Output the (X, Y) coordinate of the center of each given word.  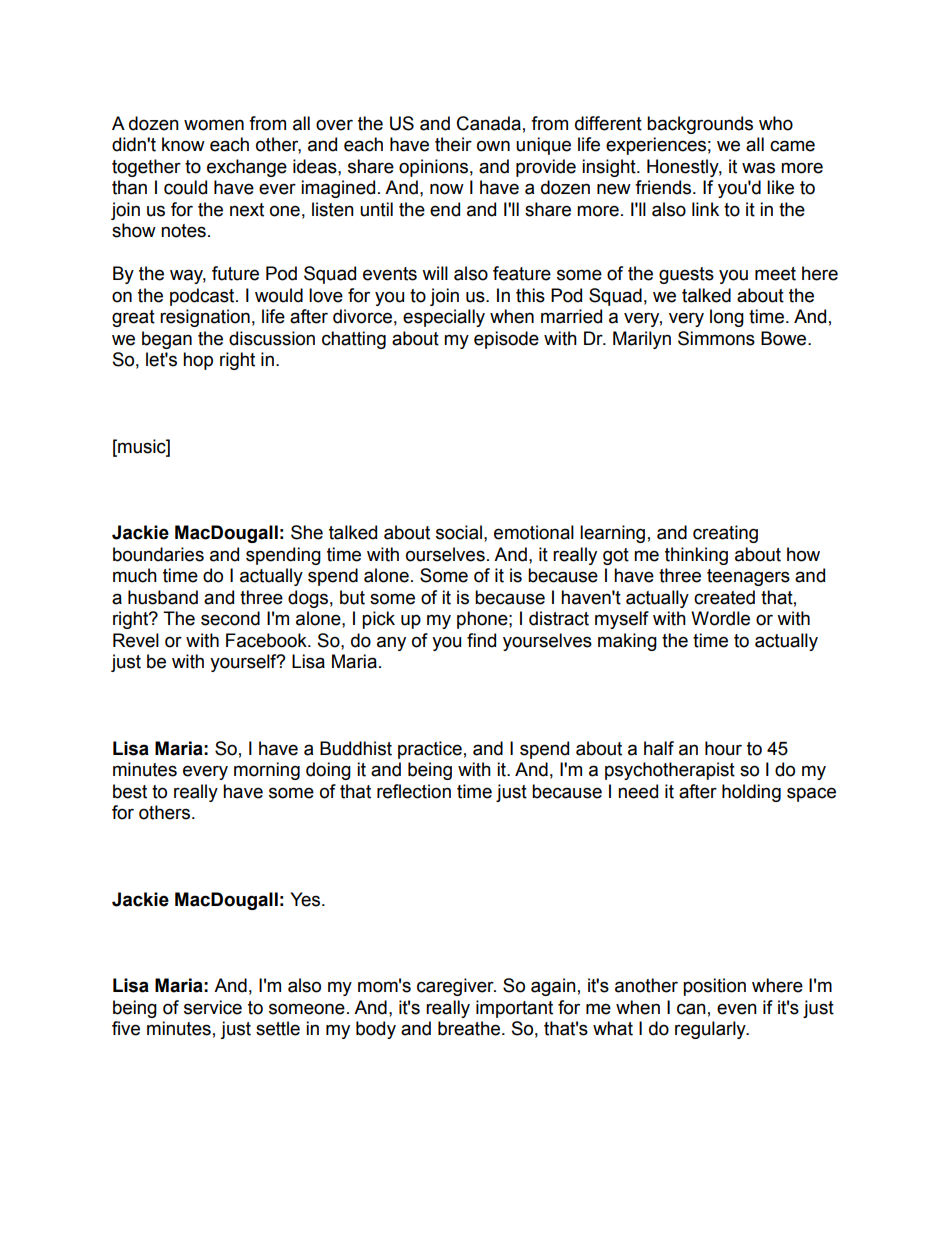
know (183, 144)
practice (430, 750)
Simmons (716, 338)
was (758, 168)
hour (723, 748)
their (453, 144)
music (142, 446)
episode (506, 340)
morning (267, 771)
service (213, 1007)
